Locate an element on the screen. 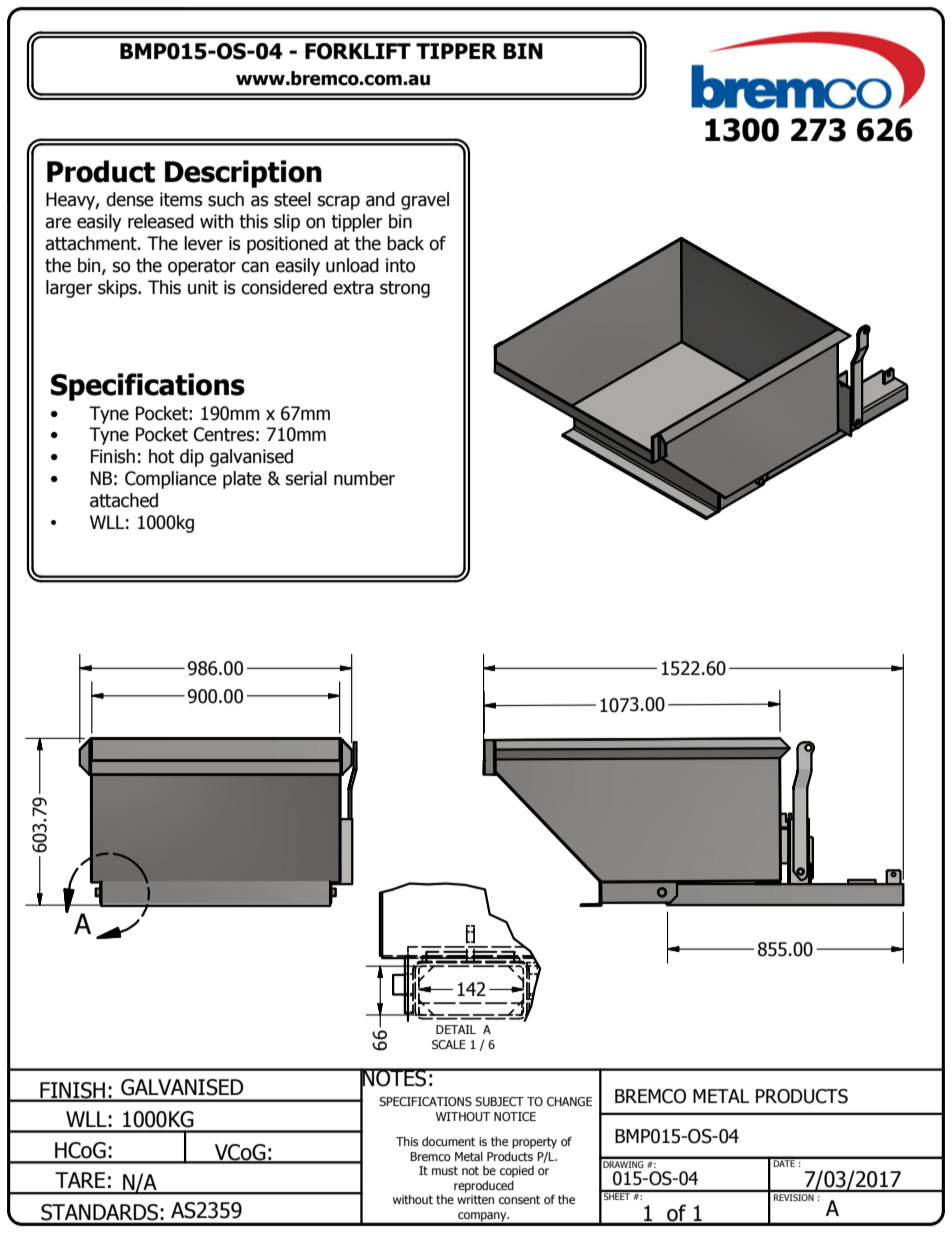 This screenshot has width=952, height=1233. back is located at coordinates (405, 243).
